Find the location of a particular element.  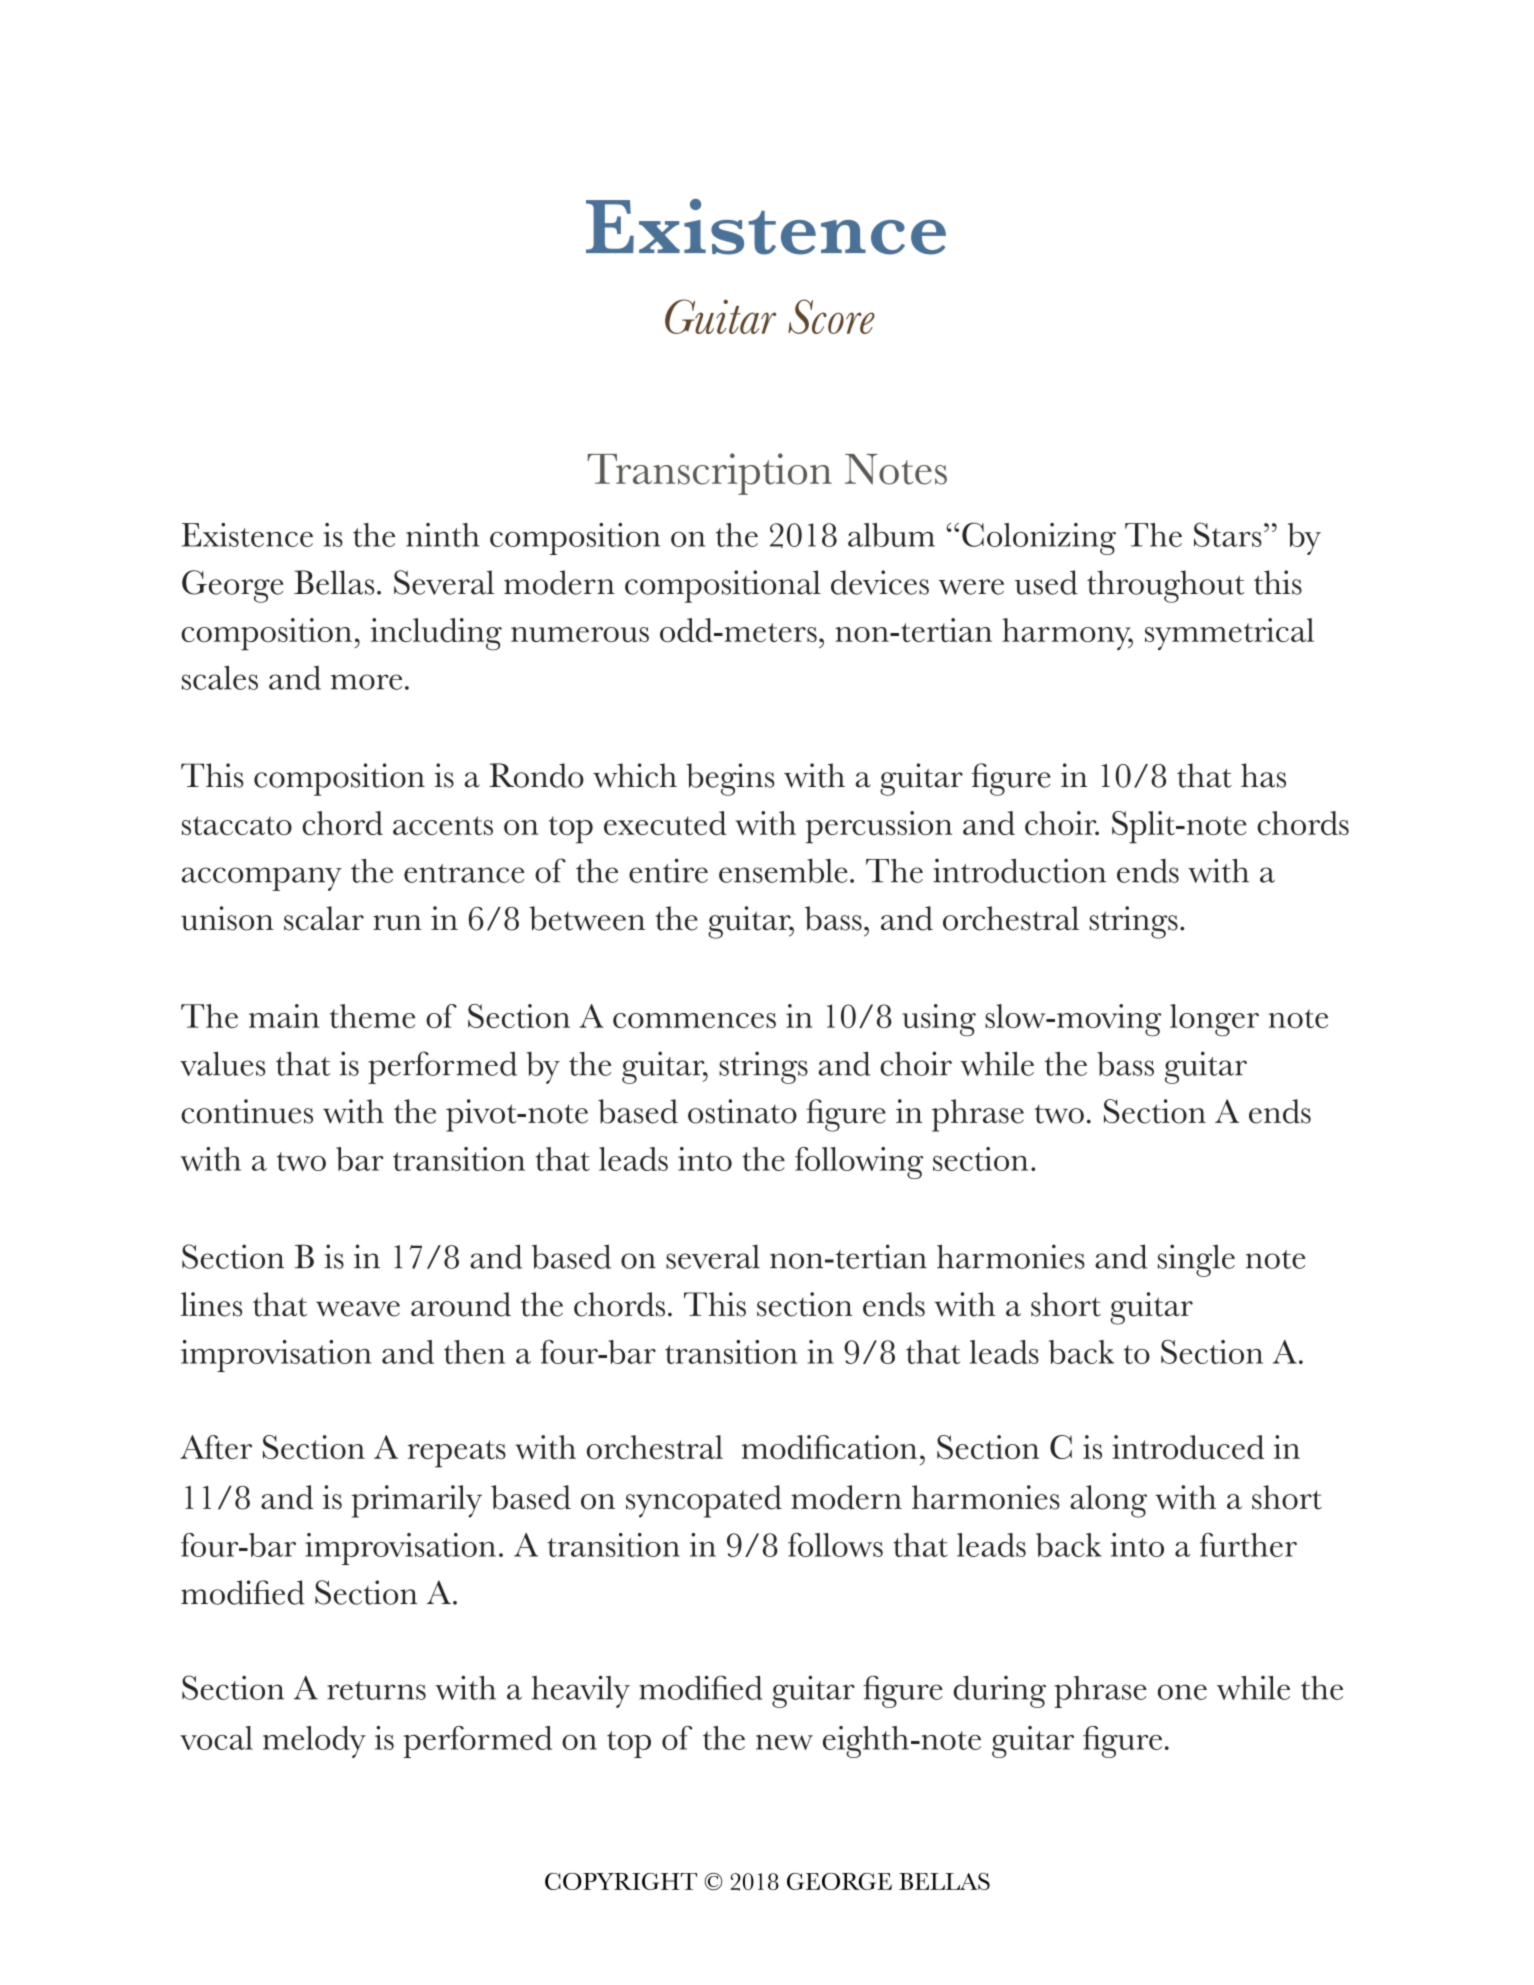

ninth is located at coordinates (442, 535).
